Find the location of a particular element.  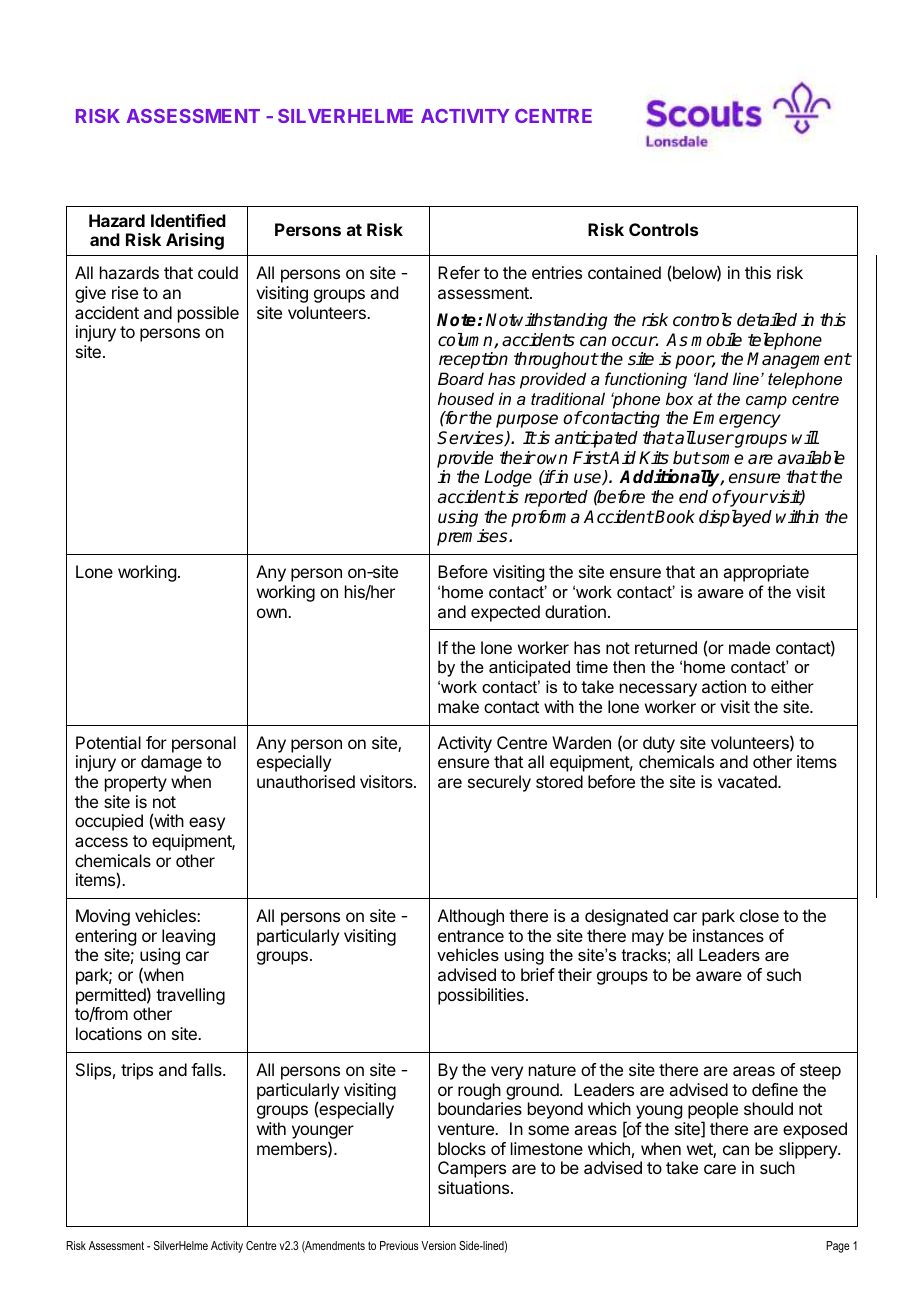

Refer is located at coordinates (459, 272).
